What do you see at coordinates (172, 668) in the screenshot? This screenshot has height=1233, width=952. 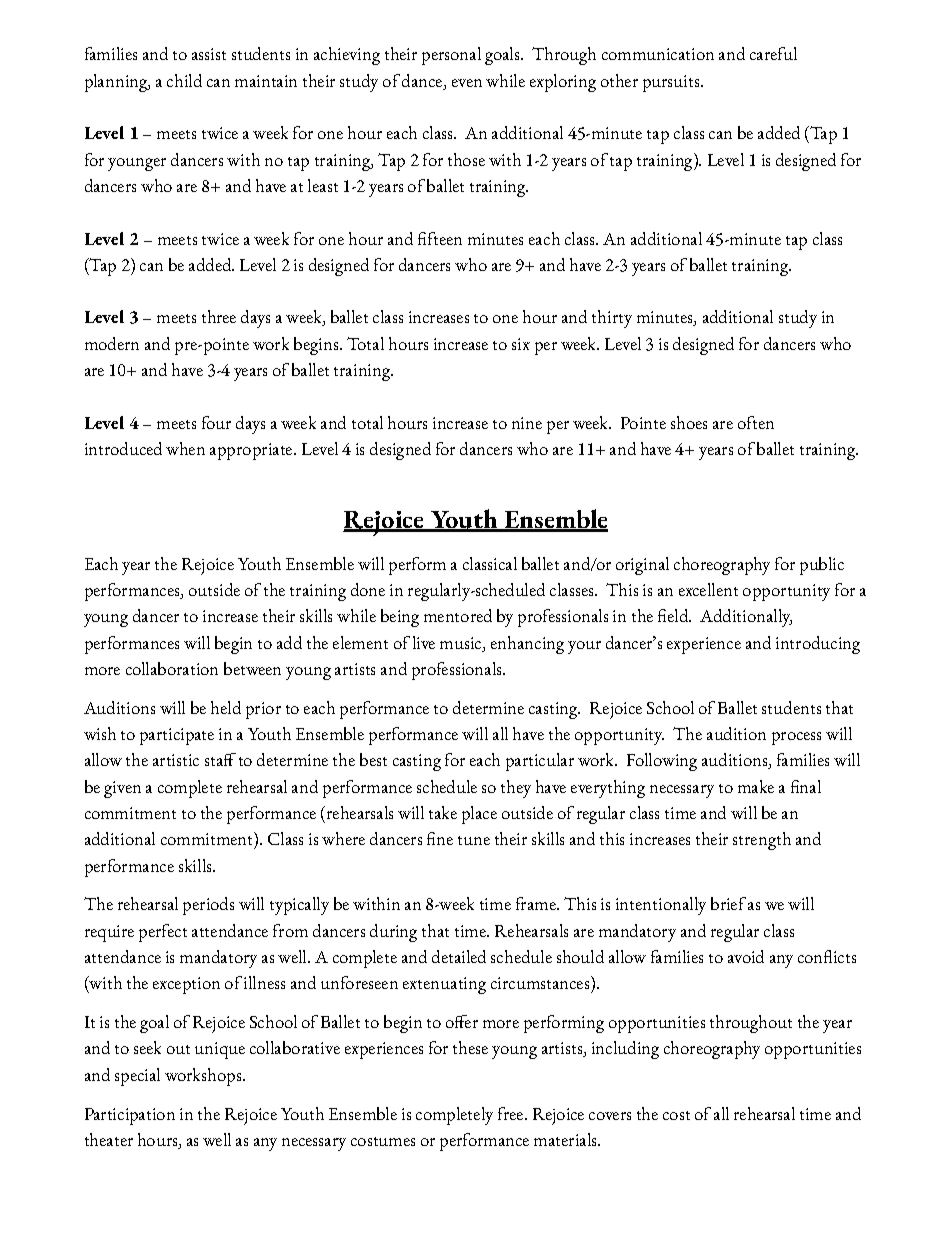 I see `collaboration` at bounding box center [172, 668].
